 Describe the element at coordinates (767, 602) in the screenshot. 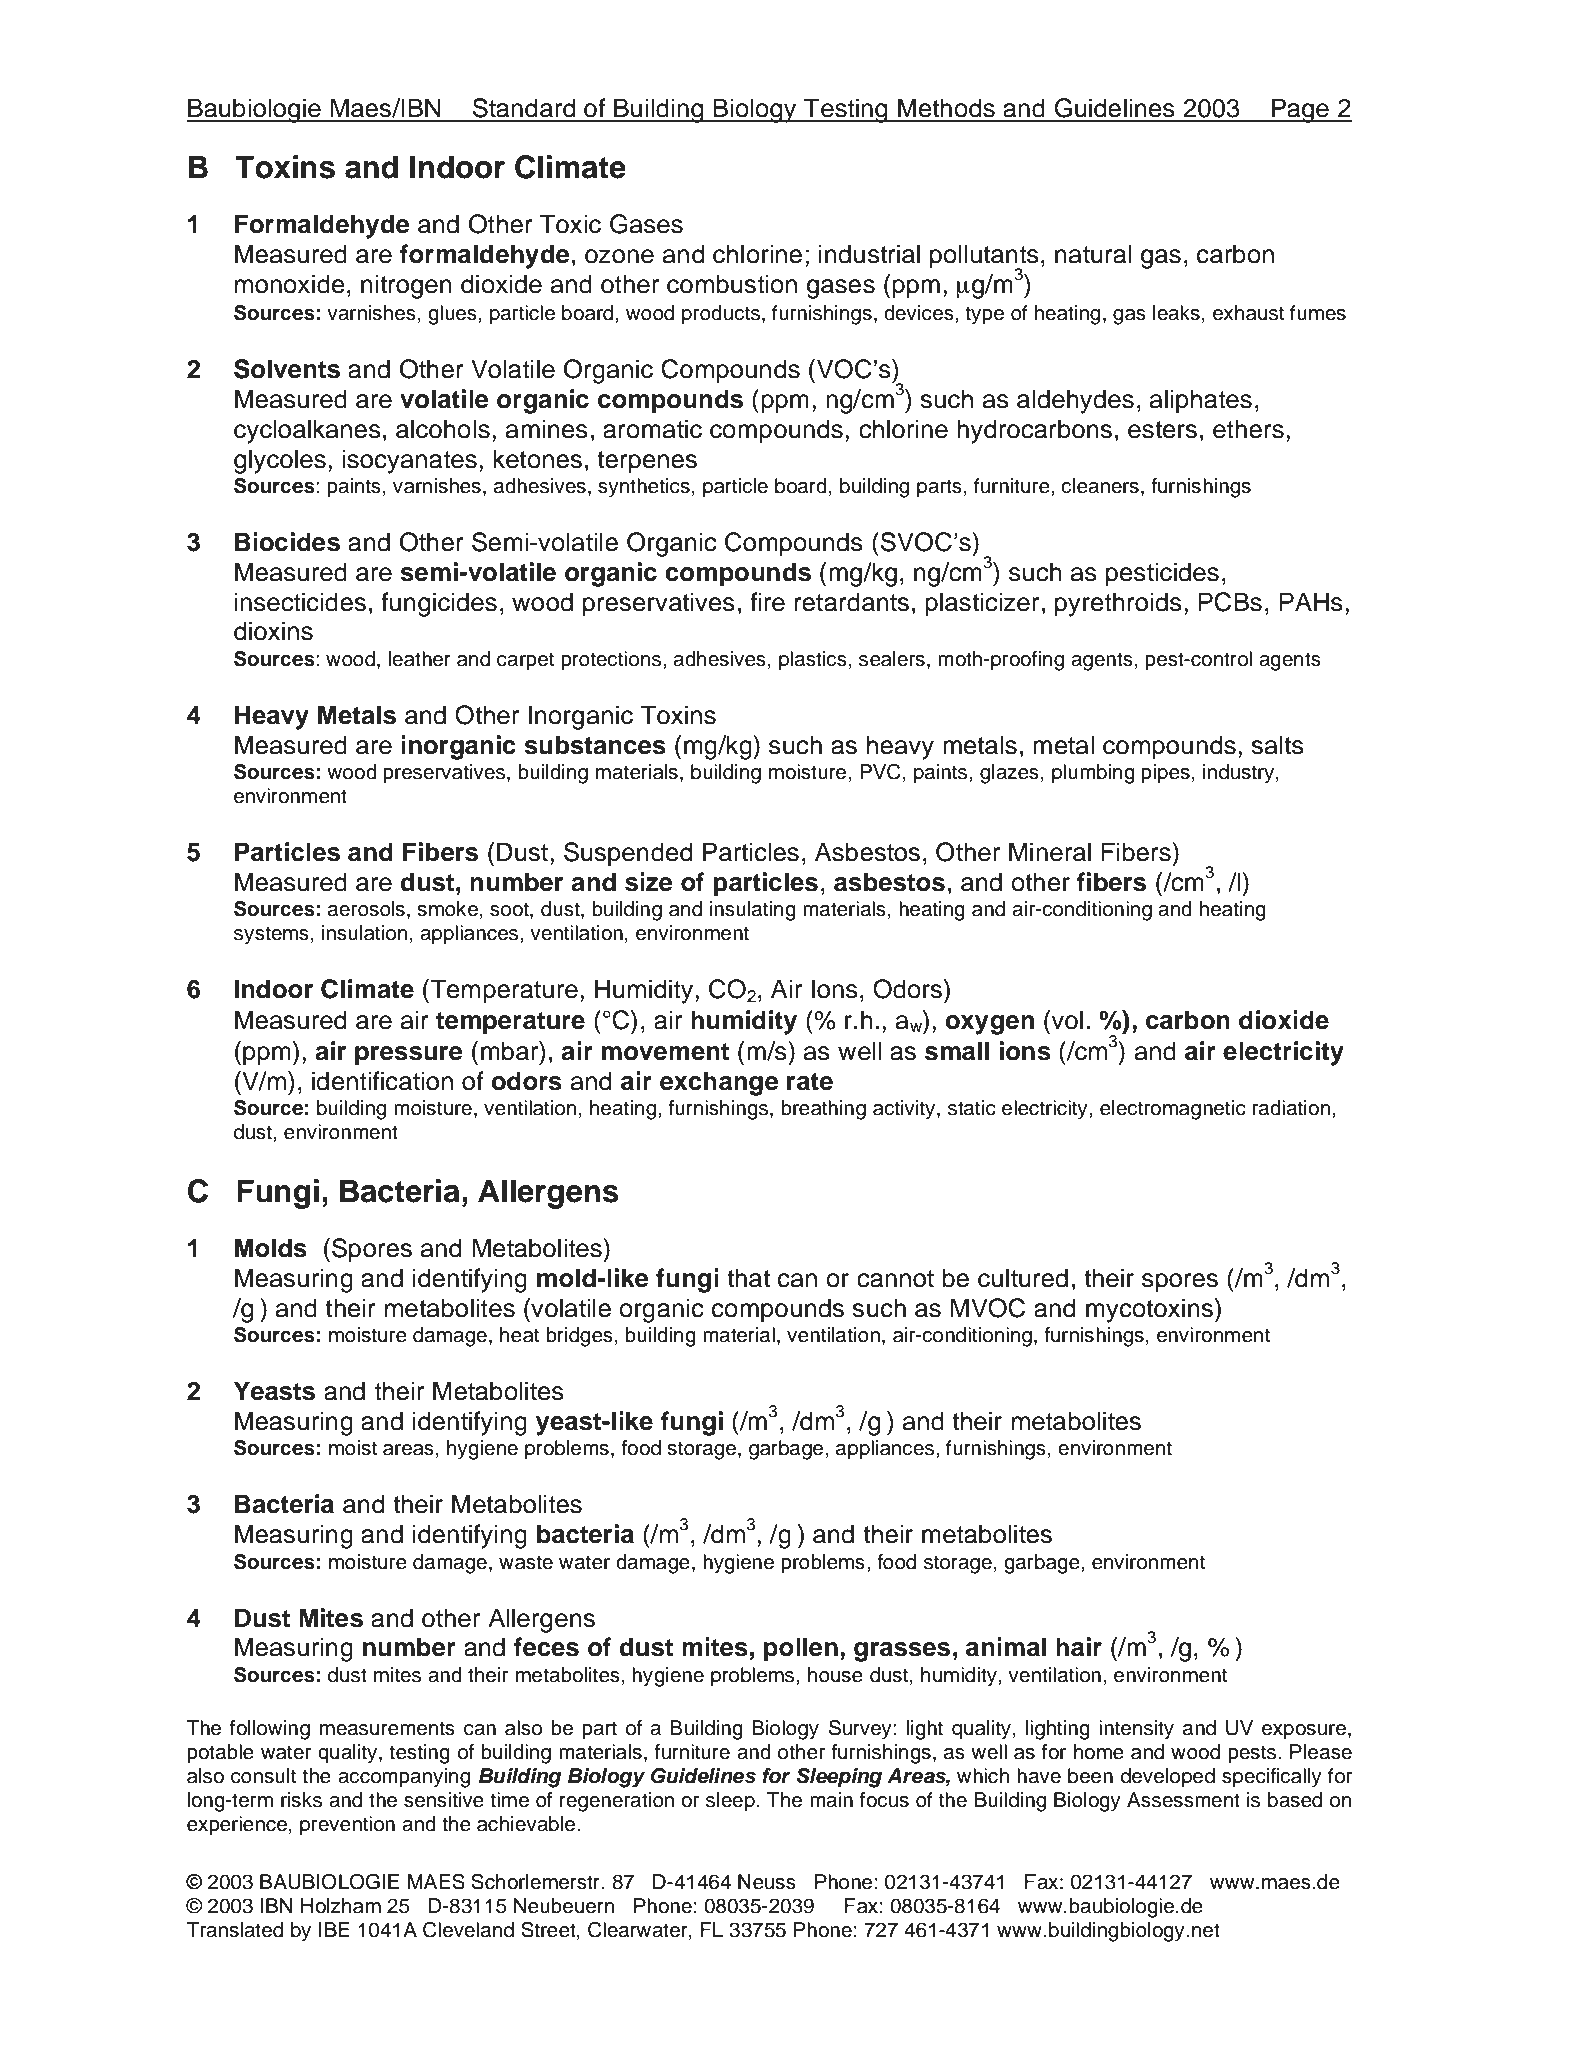

I see `fire` at that location.
